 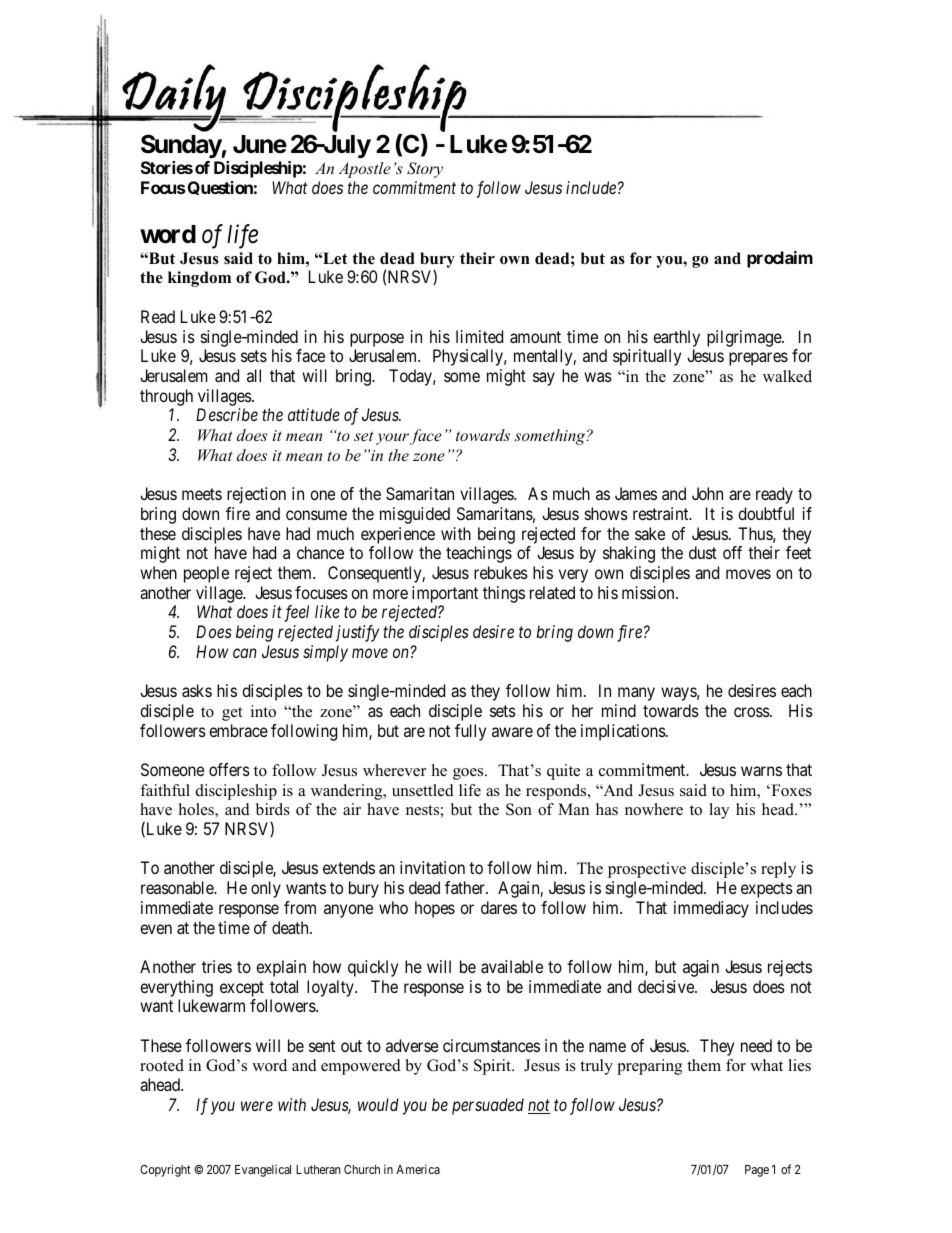 I want to click on only, so click(x=266, y=889).
